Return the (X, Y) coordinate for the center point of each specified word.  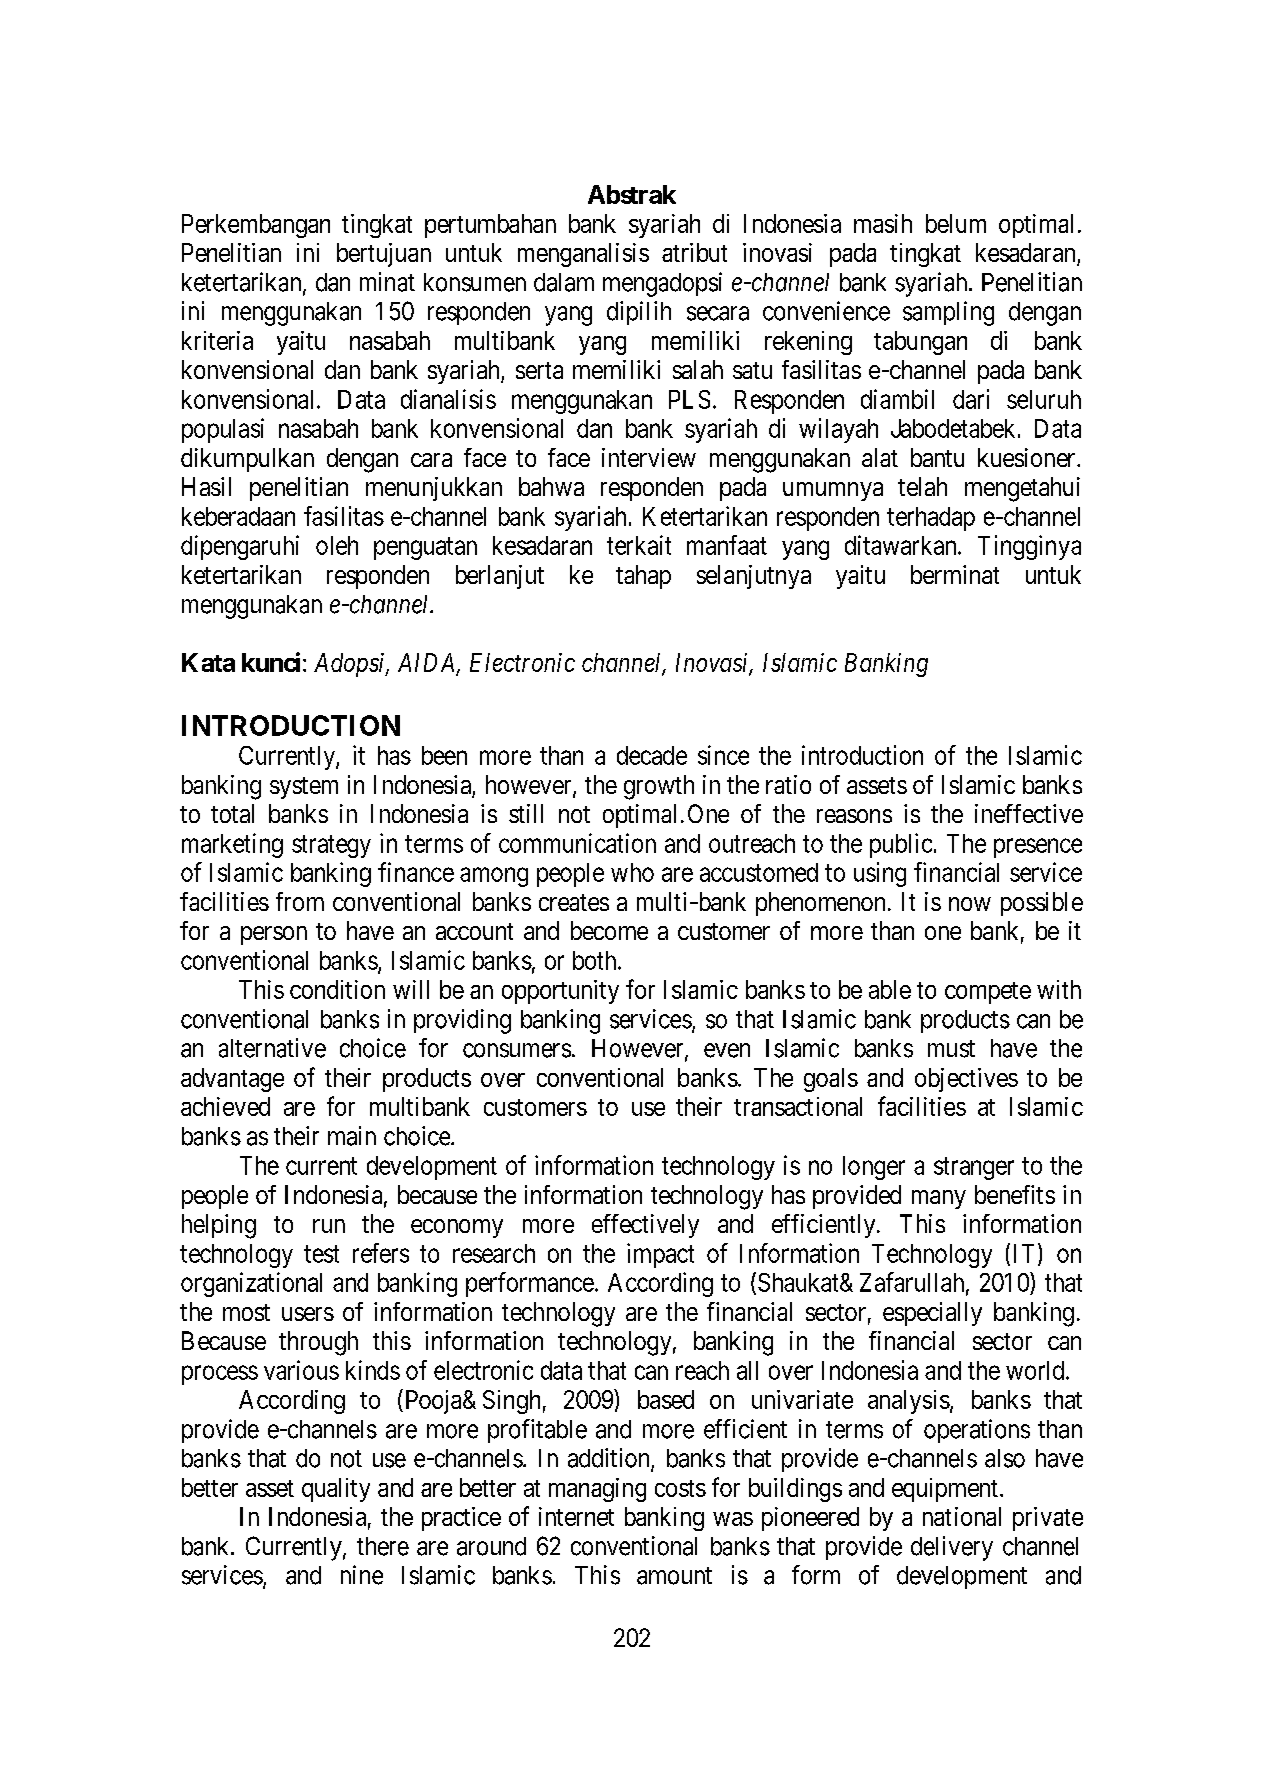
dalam (564, 282)
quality (336, 1490)
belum (956, 223)
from (300, 901)
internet (576, 1516)
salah (698, 369)
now (970, 904)
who (632, 872)
